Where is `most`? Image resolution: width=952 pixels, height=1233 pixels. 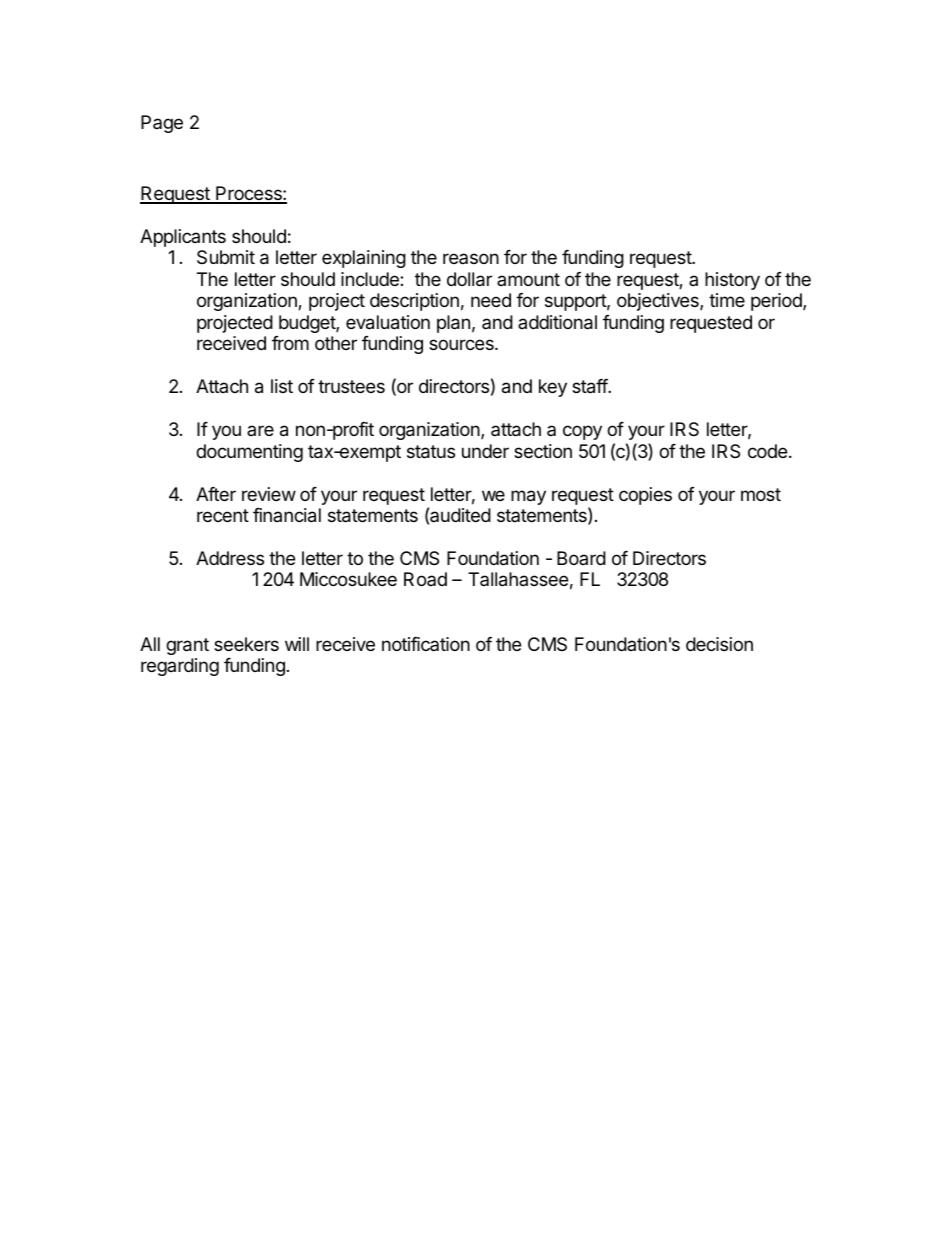 most is located at coordinates (761, 494).
